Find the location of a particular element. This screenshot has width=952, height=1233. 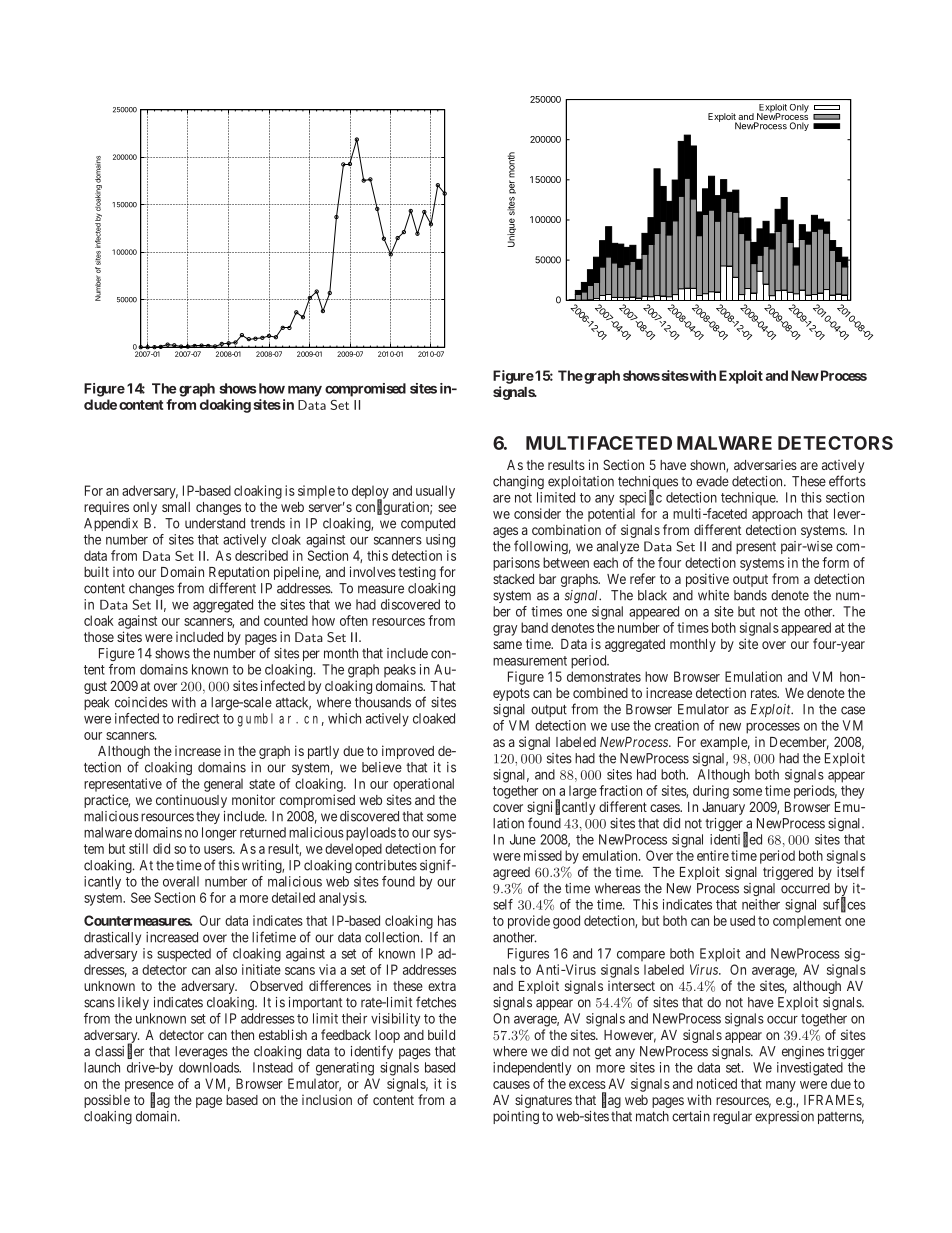

presence is located at coordinates (149, 1087).
